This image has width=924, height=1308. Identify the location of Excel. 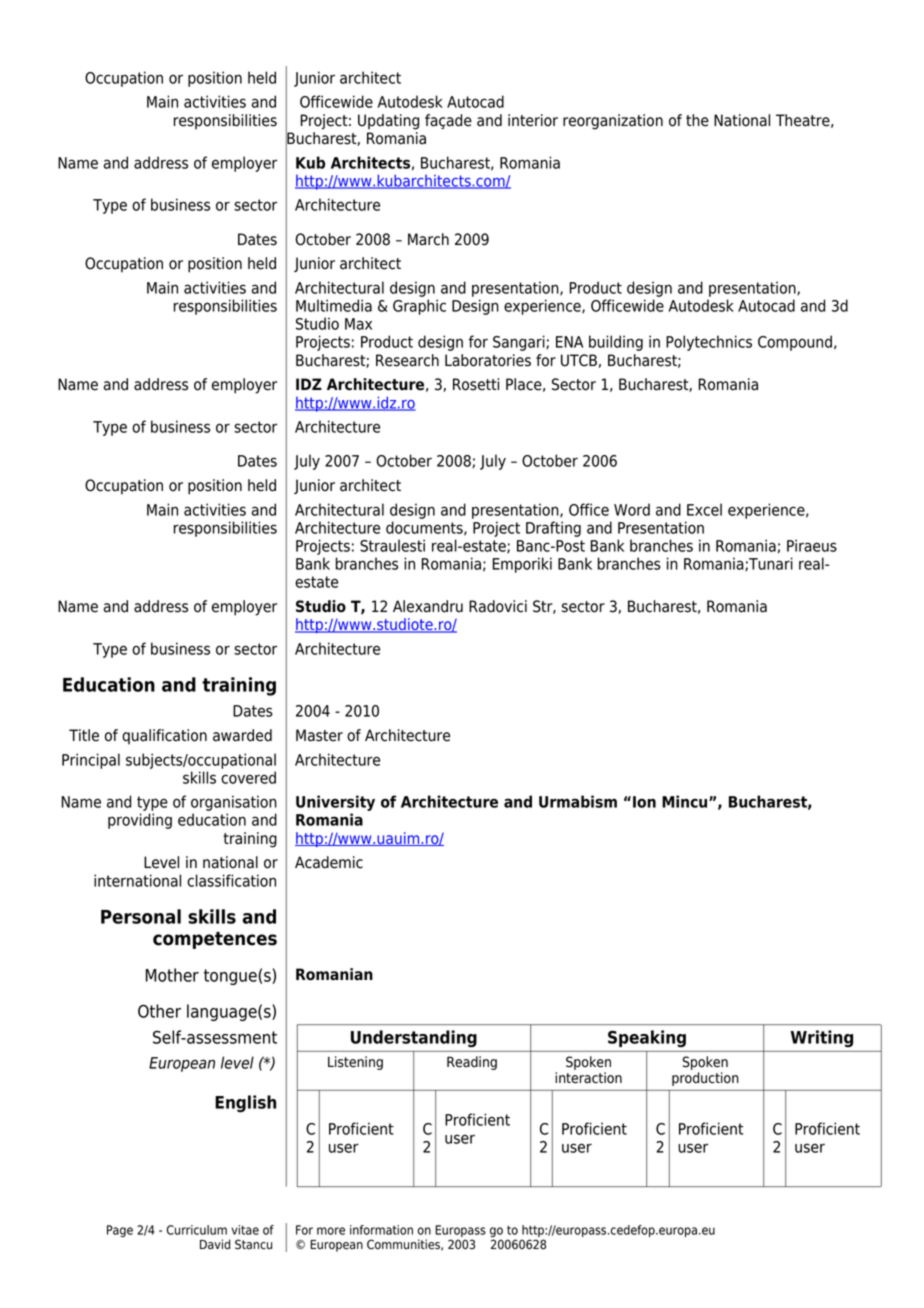
(704, 509).
